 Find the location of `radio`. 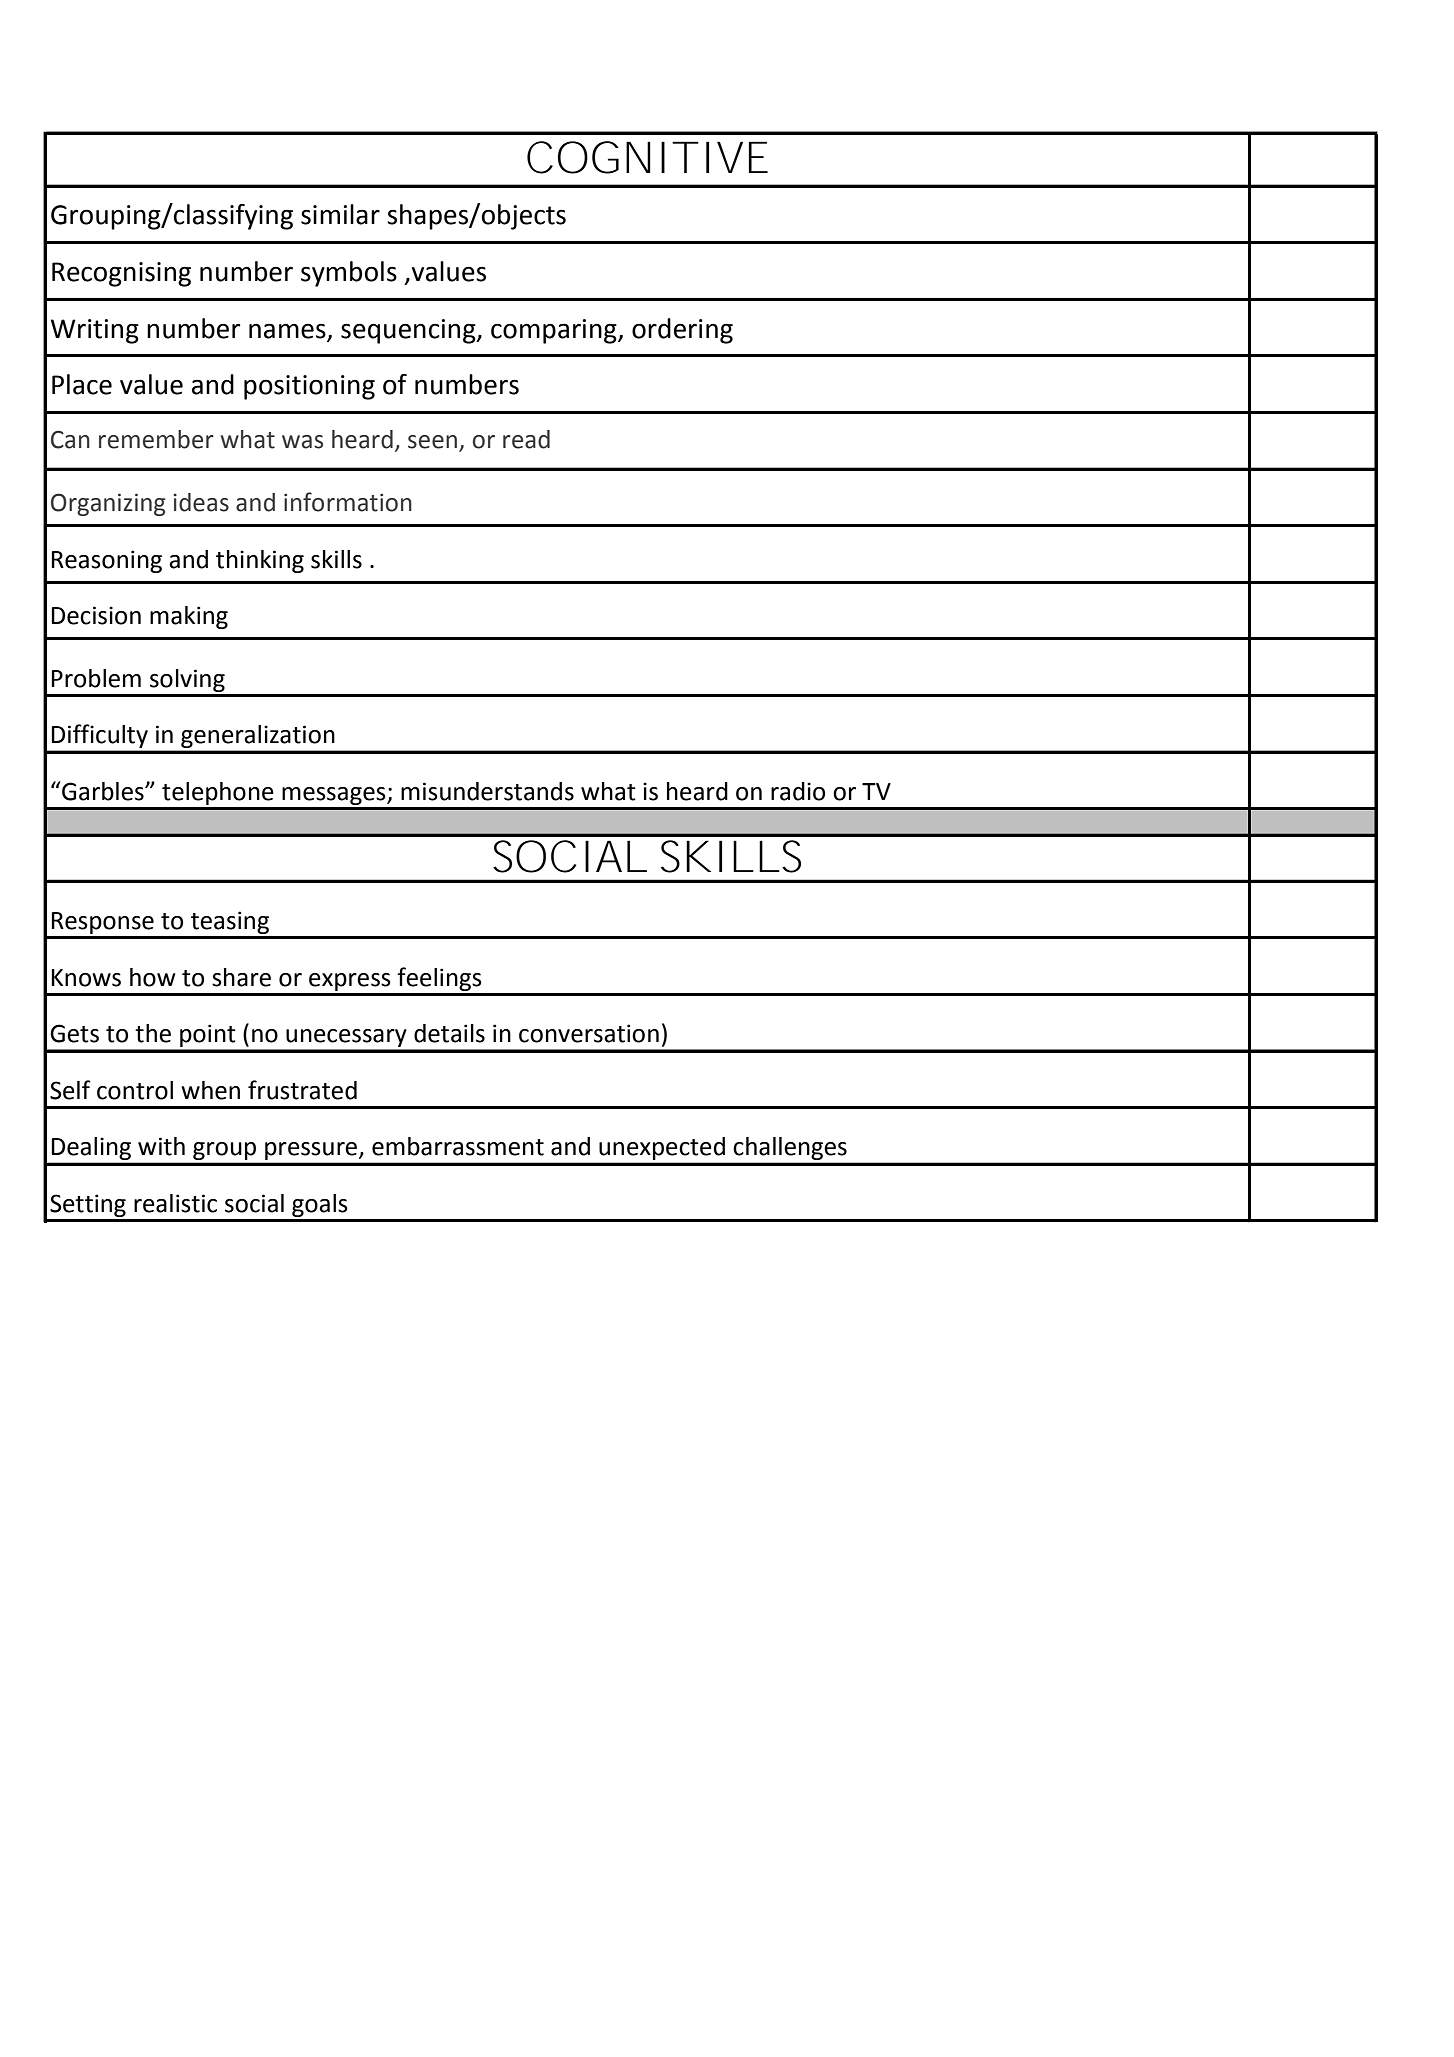

radio is located at coordinates (798, 791).
